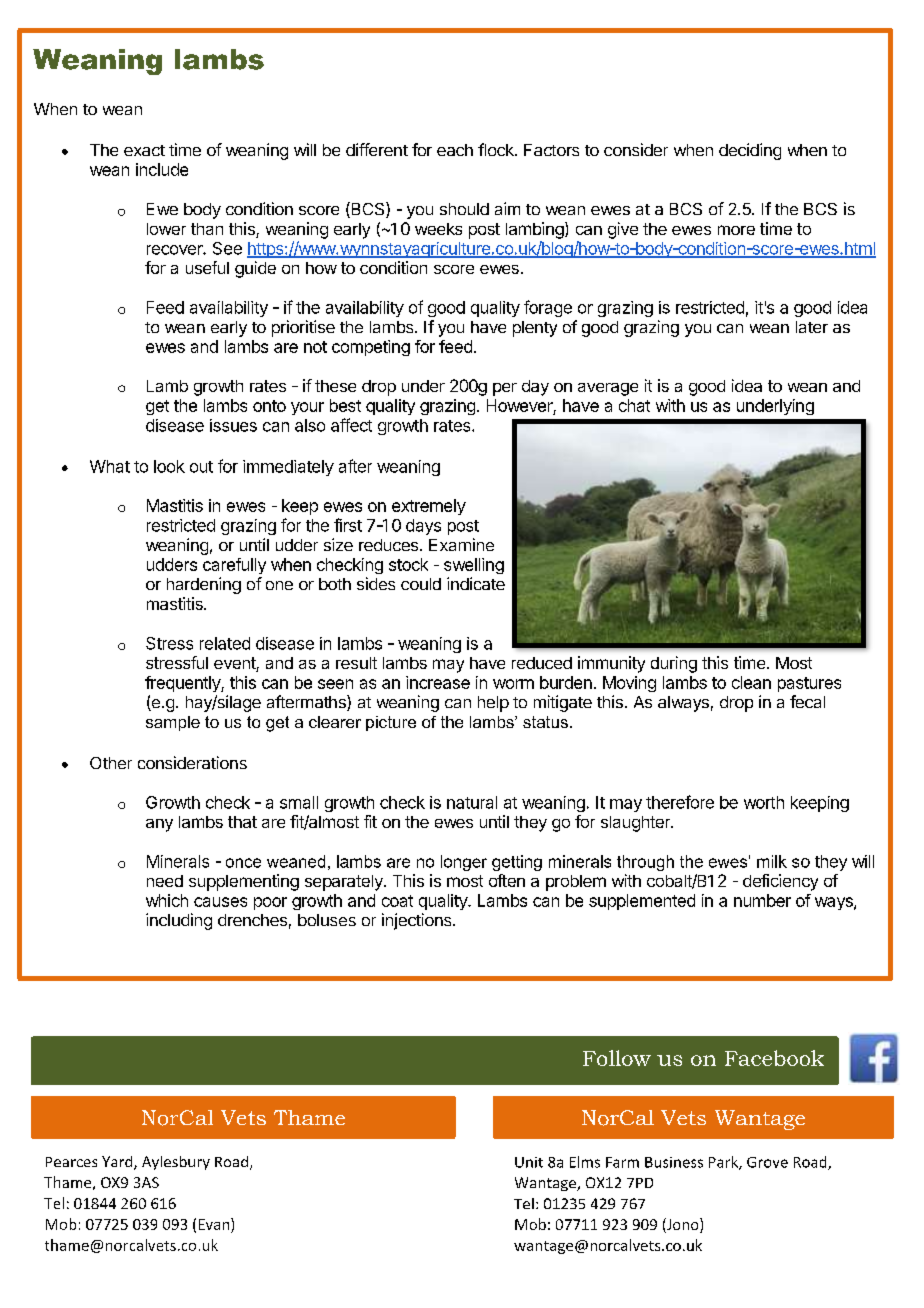 The image size is (924, 1308). What do you see at coordinates (751, 682) in the image?
I see `clean` at bounding box center [751, 682].
